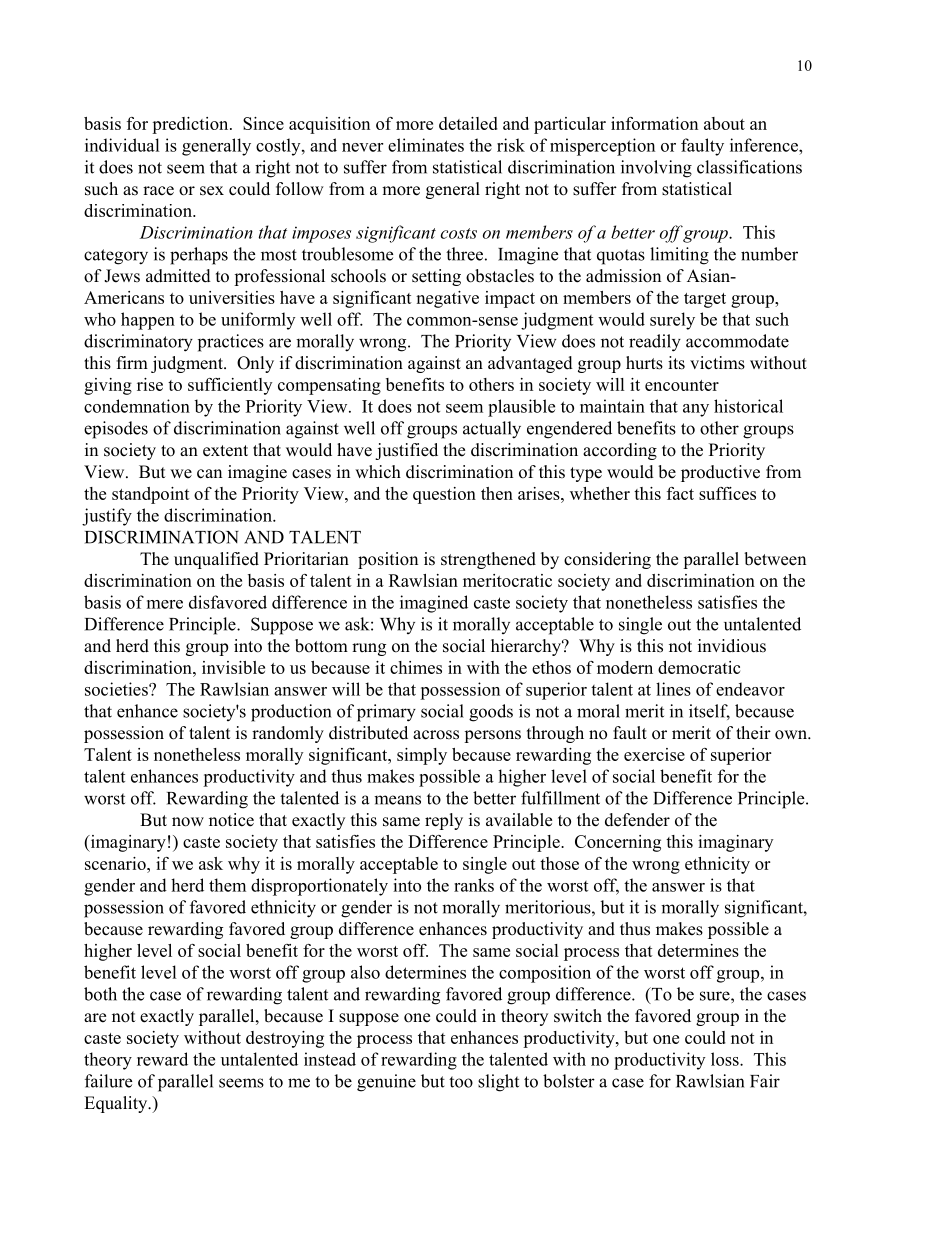 This page has width=952, height=1233. I want to click on about, so click(724, 123).
